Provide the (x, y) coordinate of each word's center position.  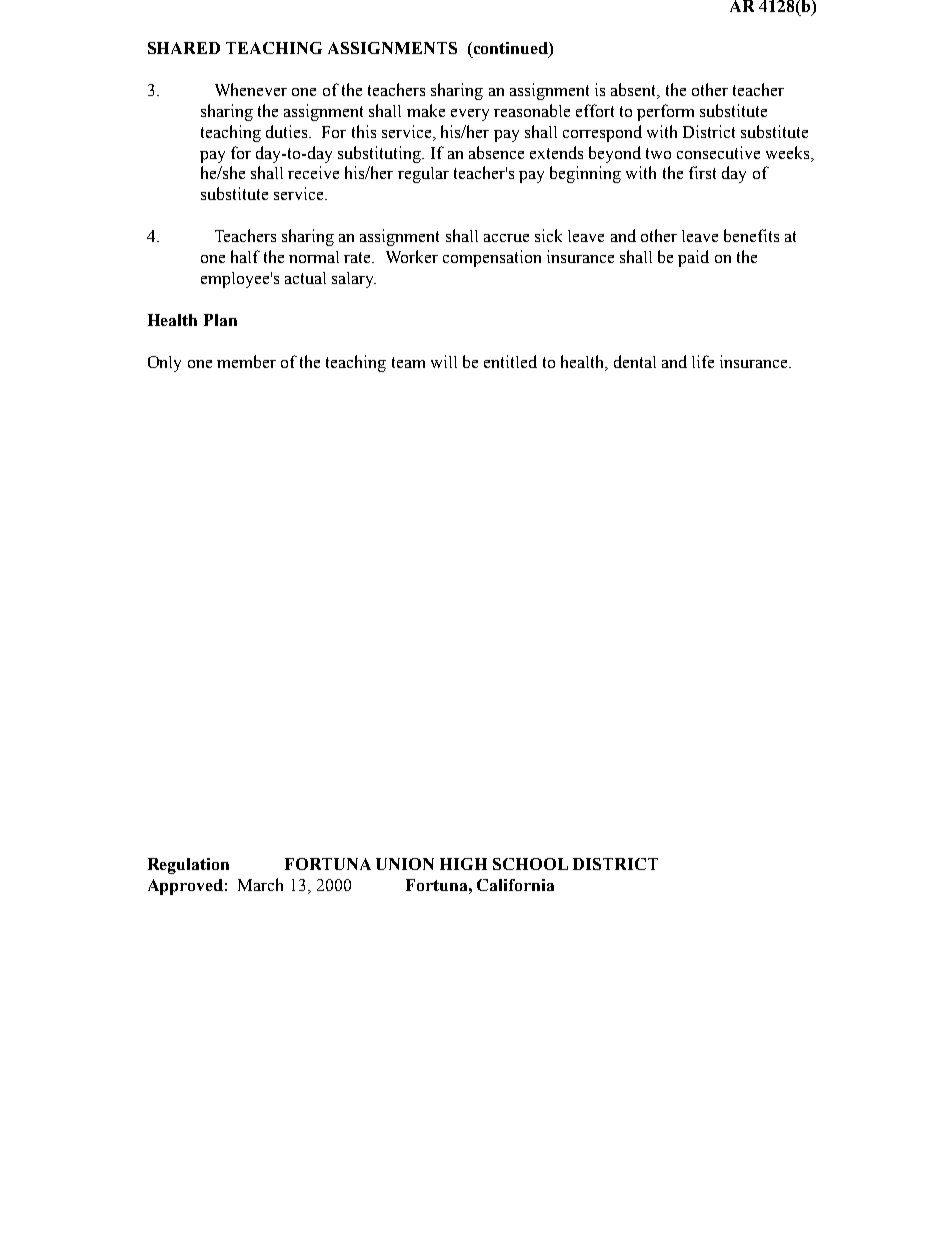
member (246, 361)
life (703, 361)
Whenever (251, 89)
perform (665, 112)
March (260, 884)
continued (510, 49)
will (444, 361)
